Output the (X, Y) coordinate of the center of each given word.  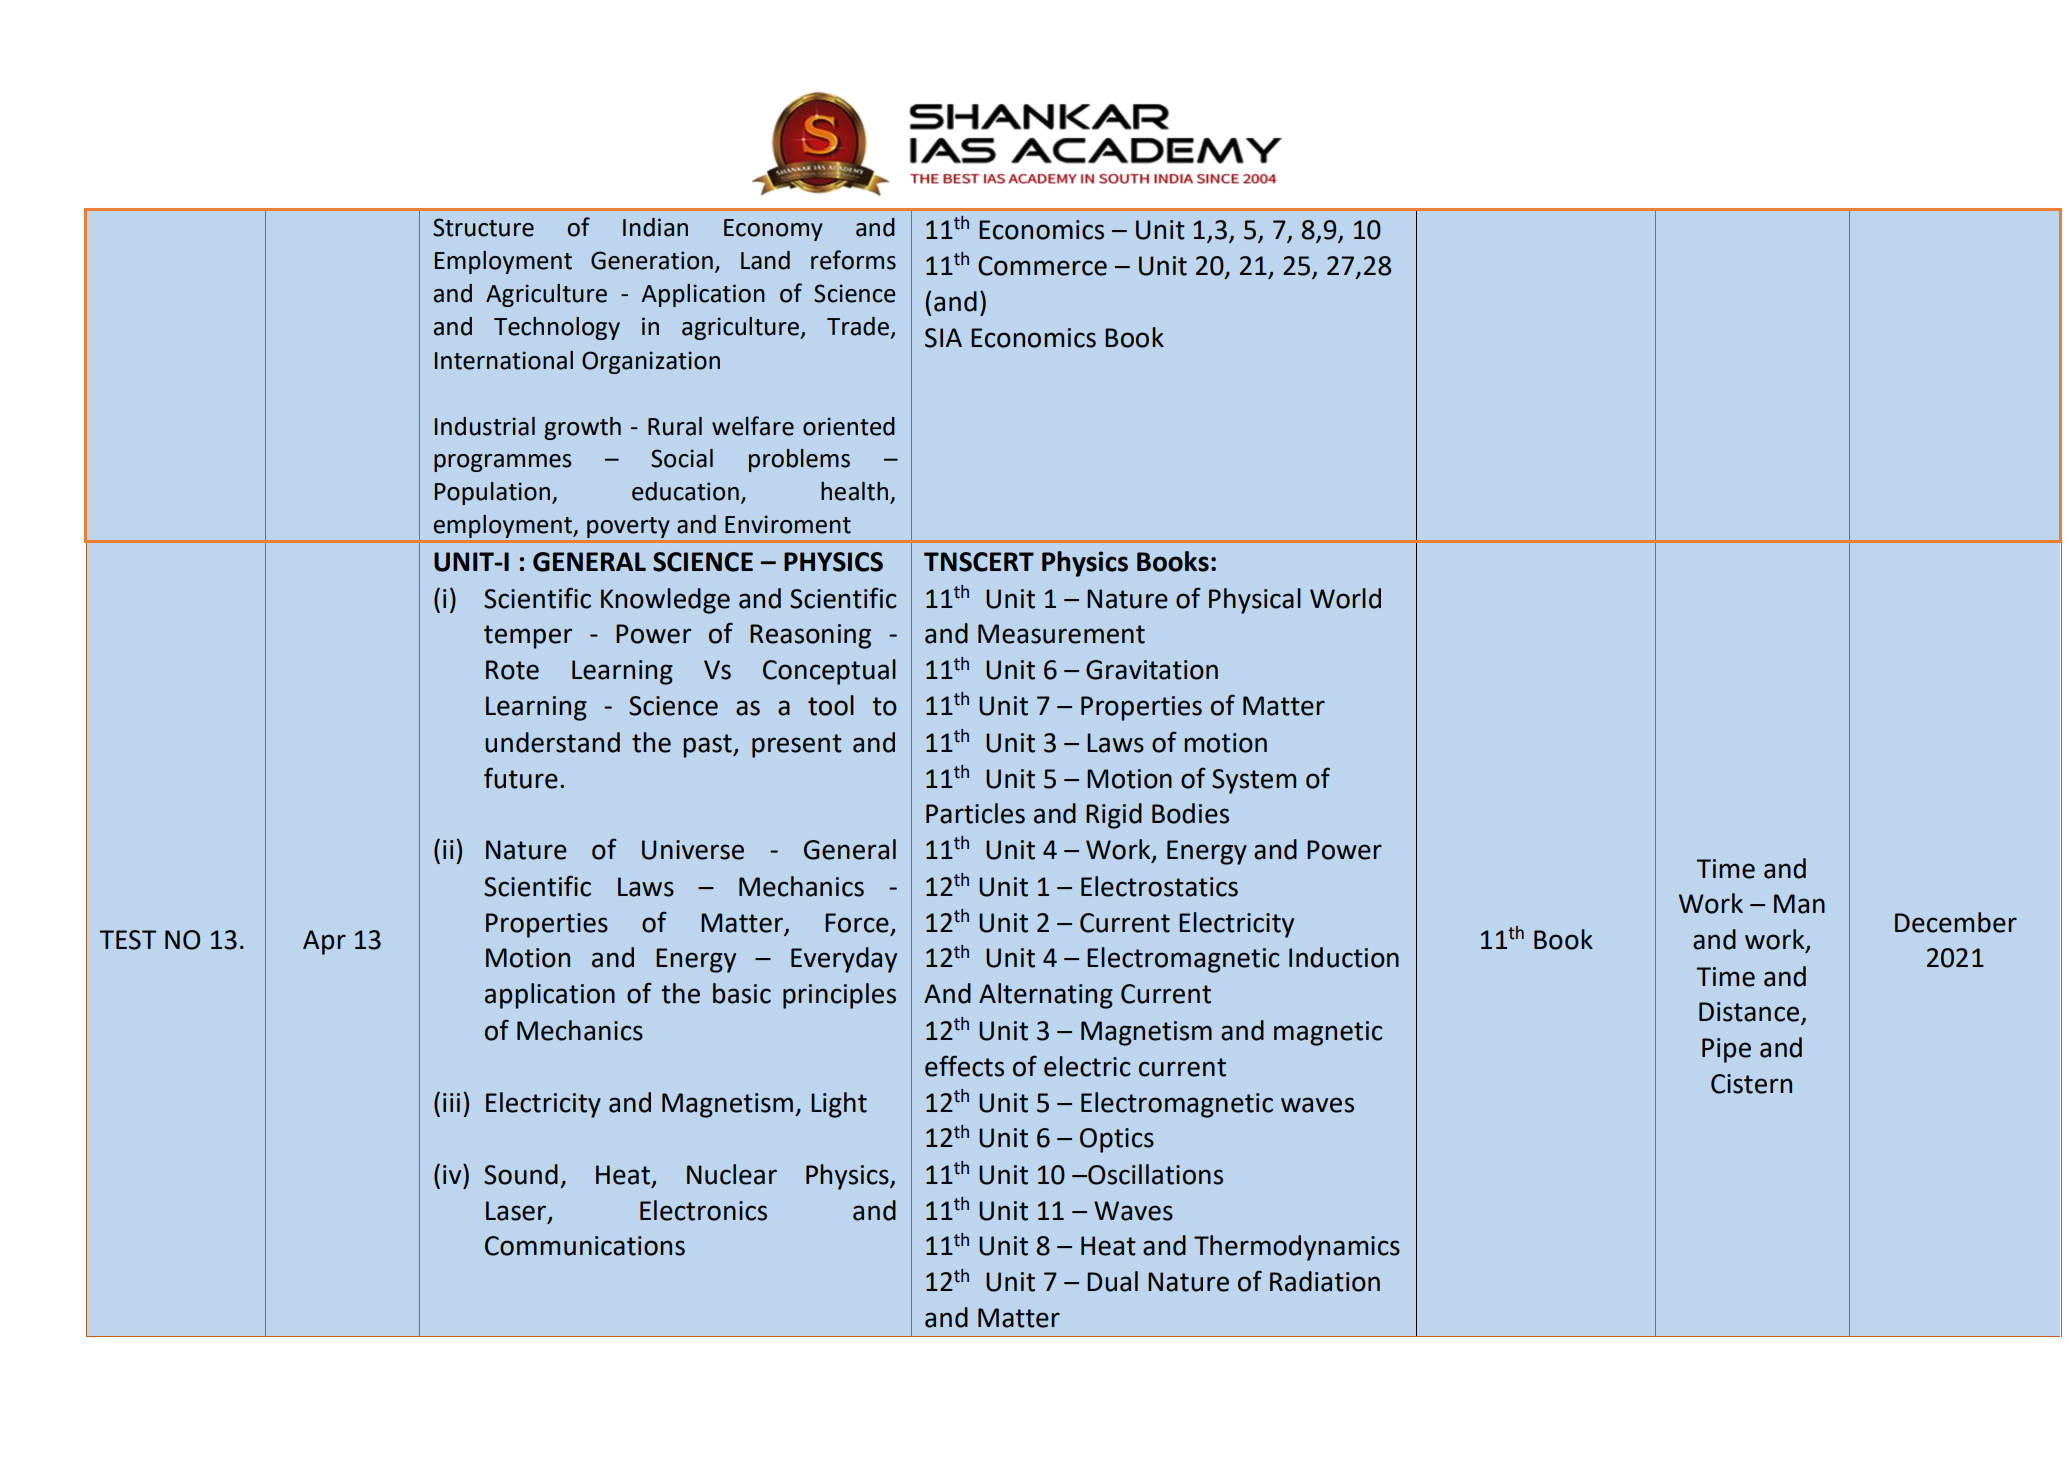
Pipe (1726, 1050)
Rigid (1114, 816)
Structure (483, 227)
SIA (943, 338)
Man (1799, 904)
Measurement (1061, 634)
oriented (849, 426)
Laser (517, 1211)
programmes (502, 463)
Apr (324, 942)
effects (964, 1066)
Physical (1255, 601)
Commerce (1042, 266)
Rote (512, 670)
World (1345, 598)
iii (451, 1102)
